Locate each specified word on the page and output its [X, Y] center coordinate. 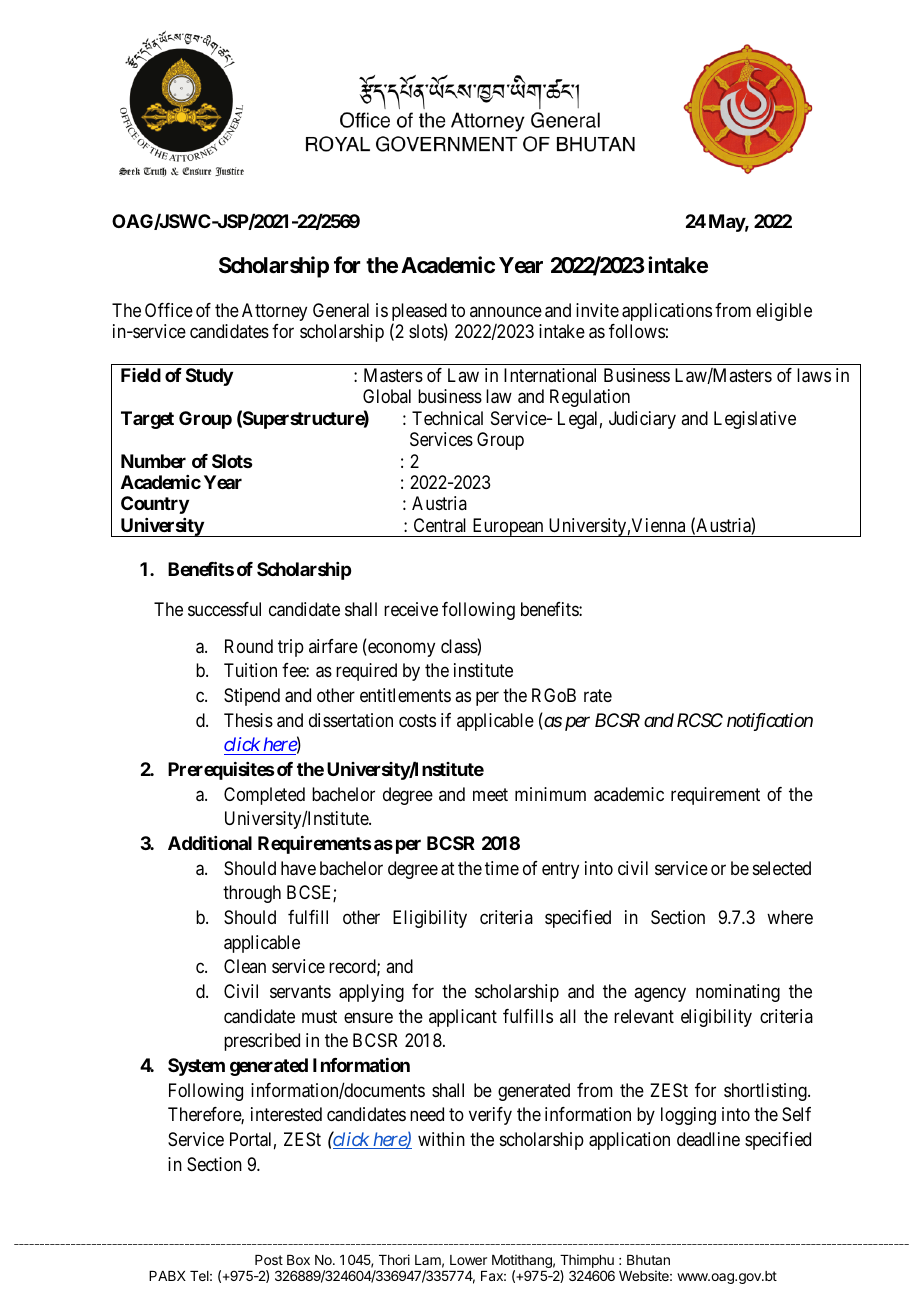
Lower [468, 1260]
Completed [264, 796]
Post [269, 1260]
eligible [784, 312]
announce [506, 311]
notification [770, 722]
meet [490, 794]
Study [209, 377]
